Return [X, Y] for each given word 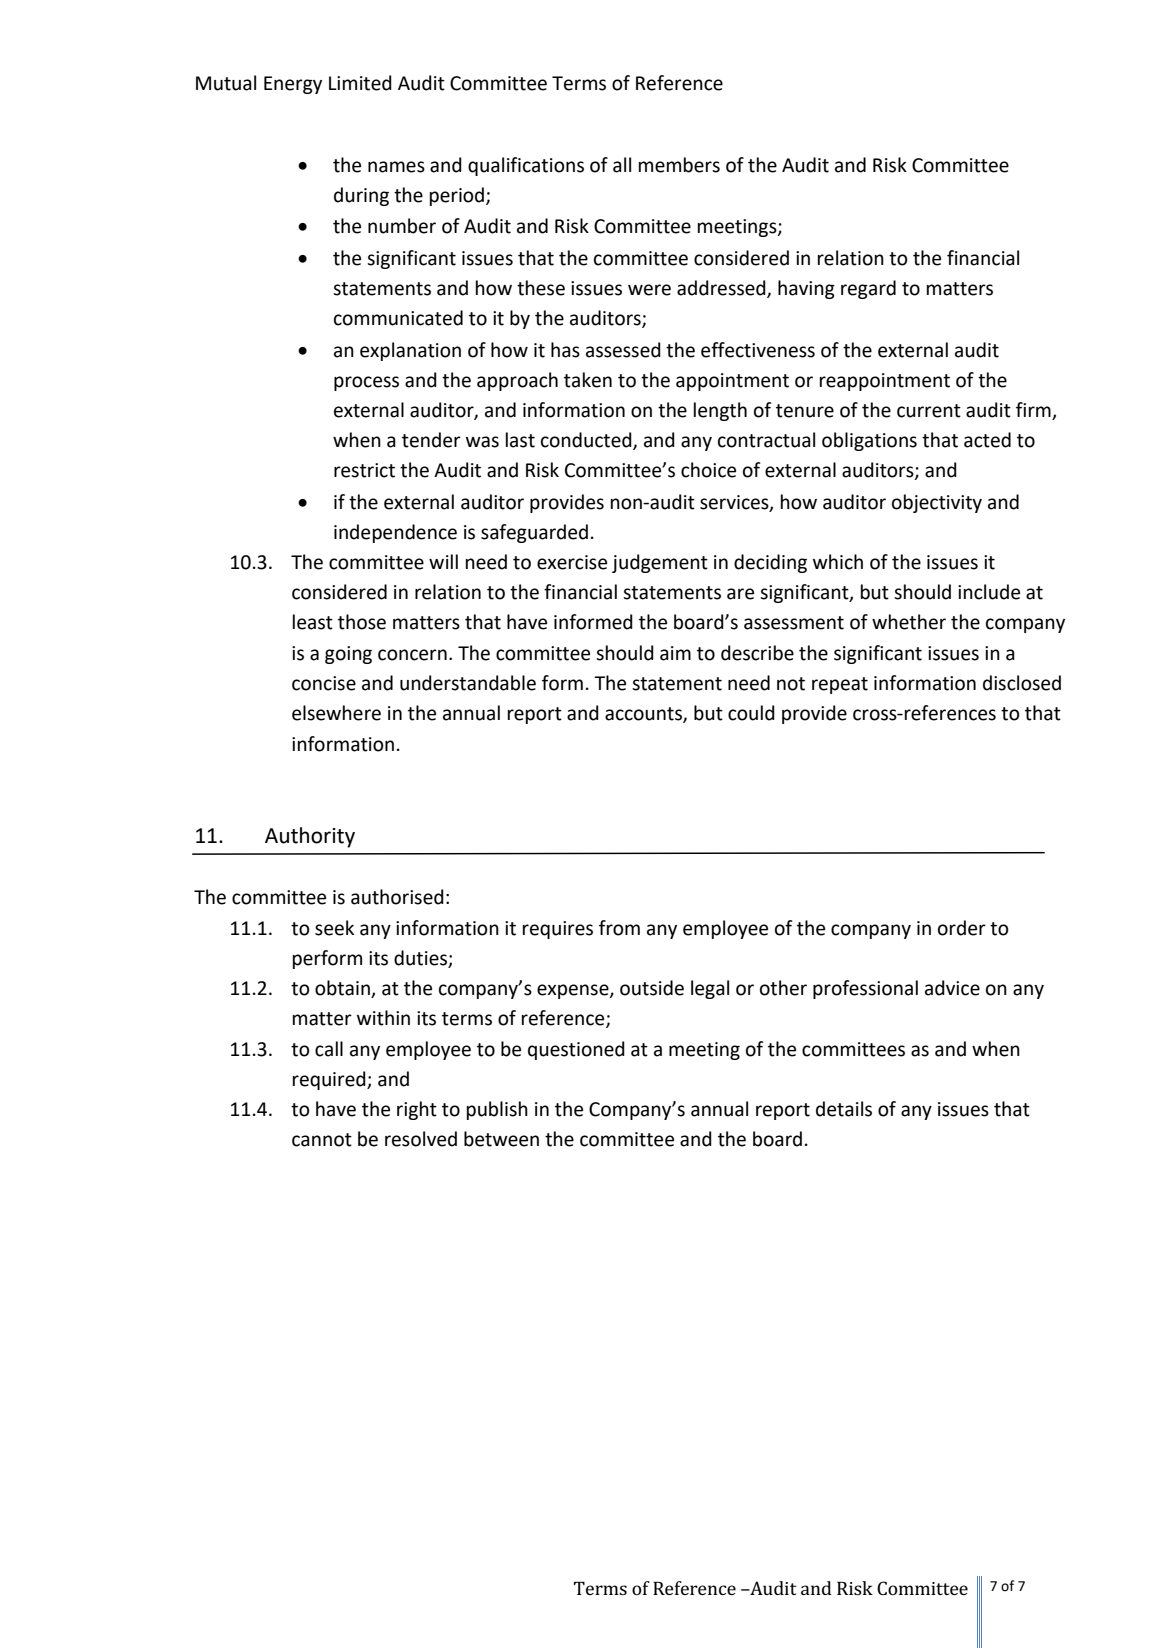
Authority [310, 837]
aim [675, 653]
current [929, 411]
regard [868, 289]
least [313, 622]
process [366, 383]
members [679, 165]
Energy [293, 85]
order [962, 928]
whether [909, 622]
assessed [623, 350]
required [330, 1080]
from [619, 928]
